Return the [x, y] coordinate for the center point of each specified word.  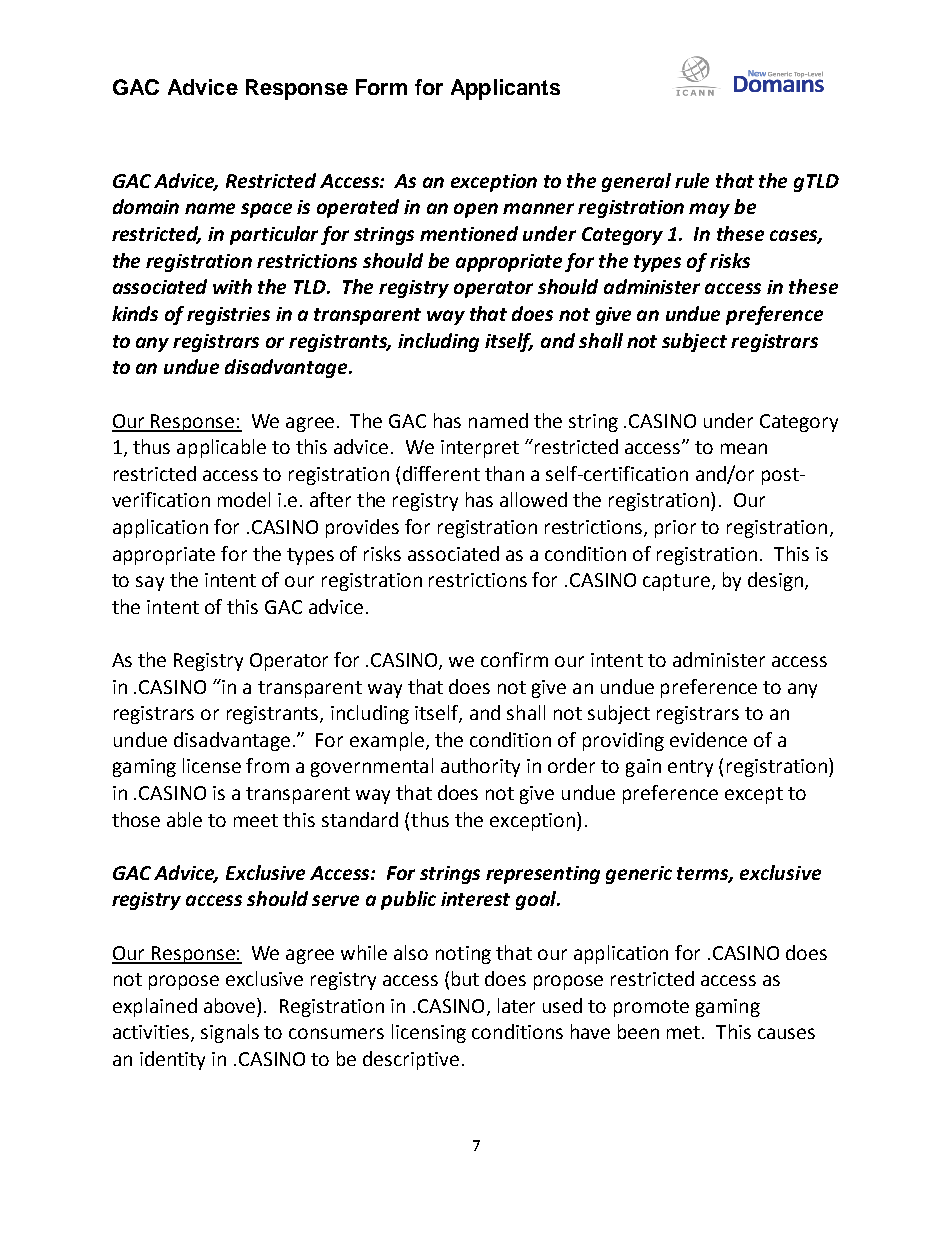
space [266, 210]
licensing [429, 1033]
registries [228, 316]
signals [230, 1033]
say [150, 583]
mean [744, 448]
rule [692, 180]
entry [690, 768]
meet [256, 820]
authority [480, 767]
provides [362, 528]
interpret [480, 449]
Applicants [505, 89]
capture [676, 582]
